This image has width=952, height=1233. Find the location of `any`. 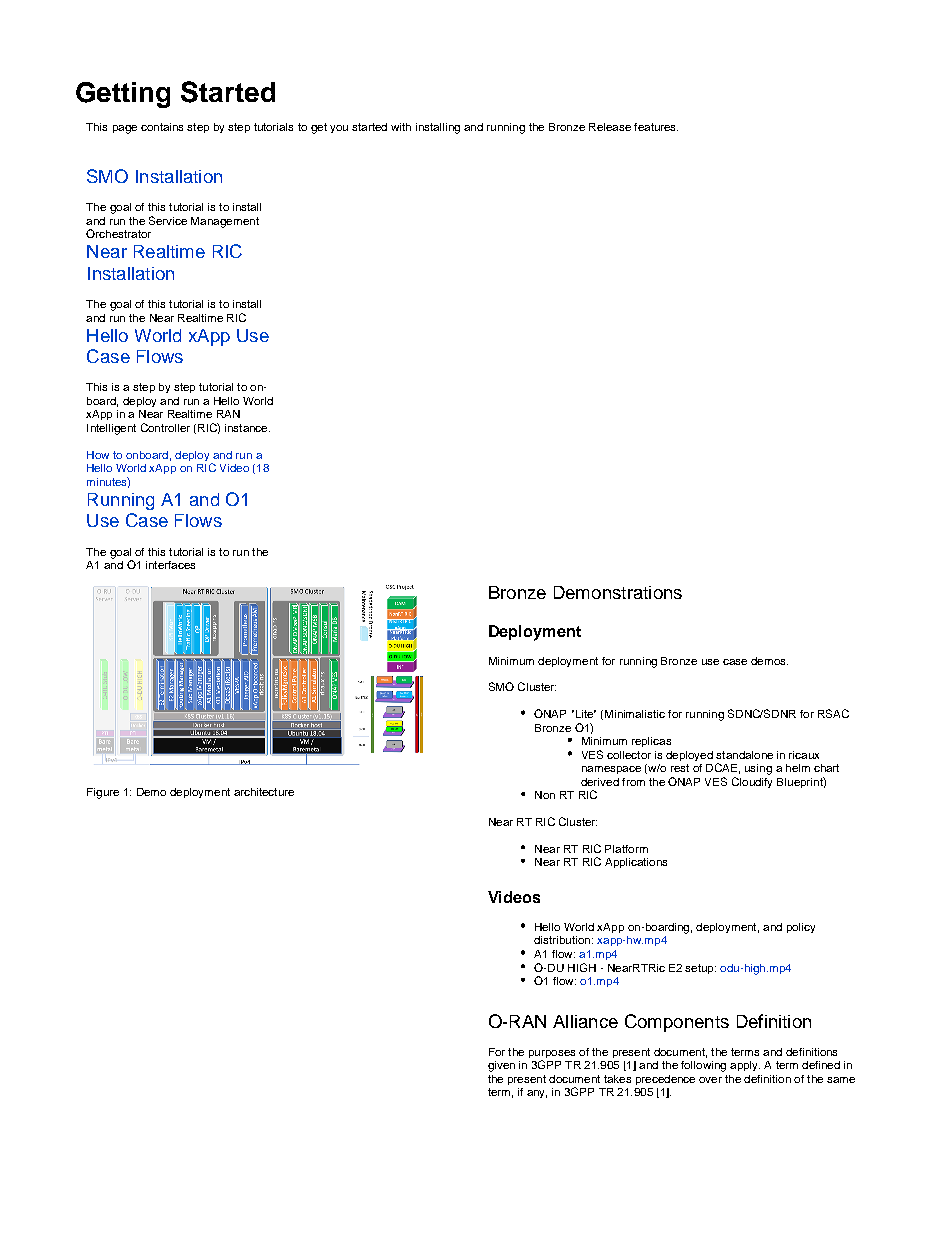

any is located at coordinates (537, 1094).
